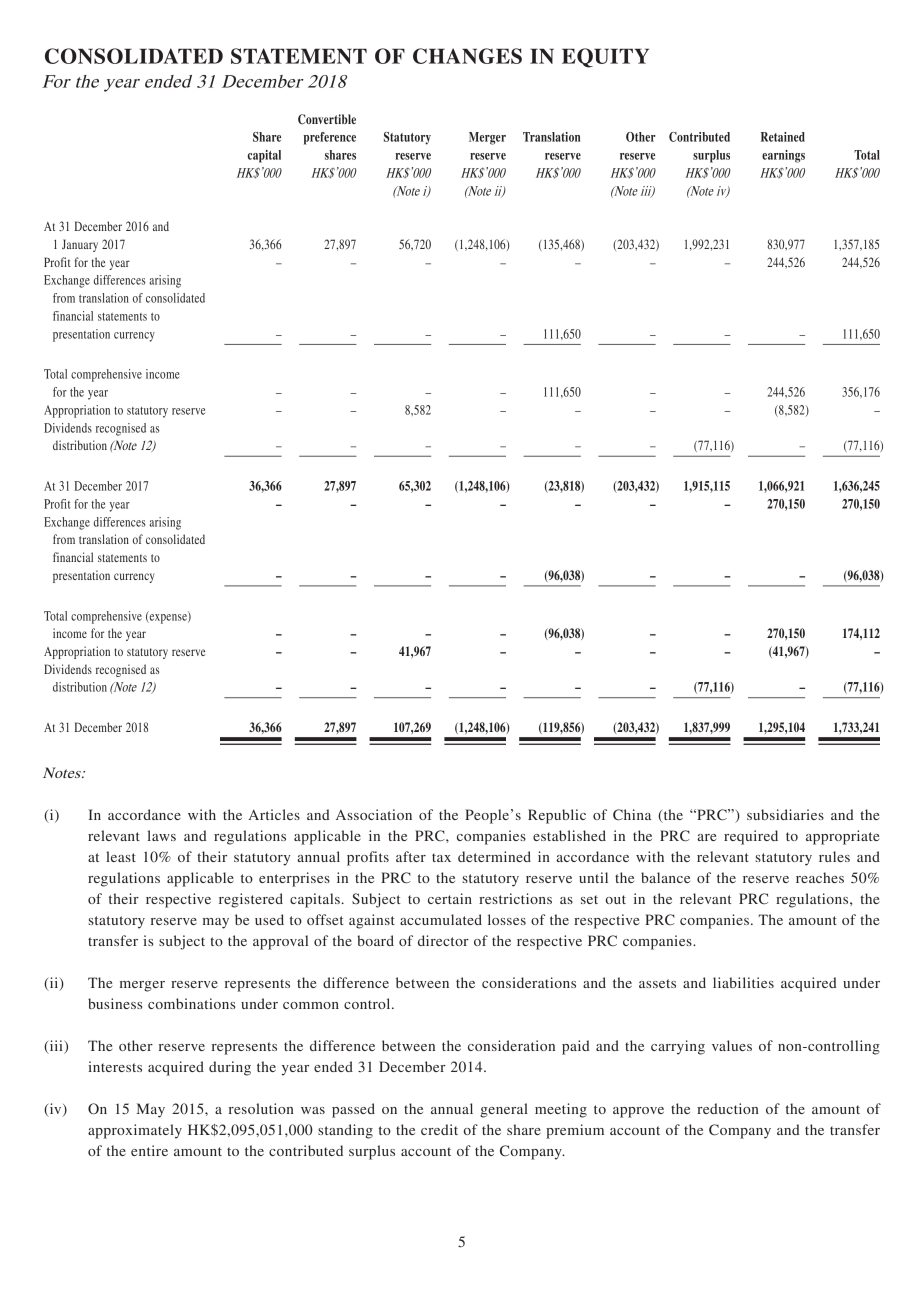 The image size is (924, 1308). Describe the element at coordinates (274, 814) in the image. I see `Articles` at that location.
